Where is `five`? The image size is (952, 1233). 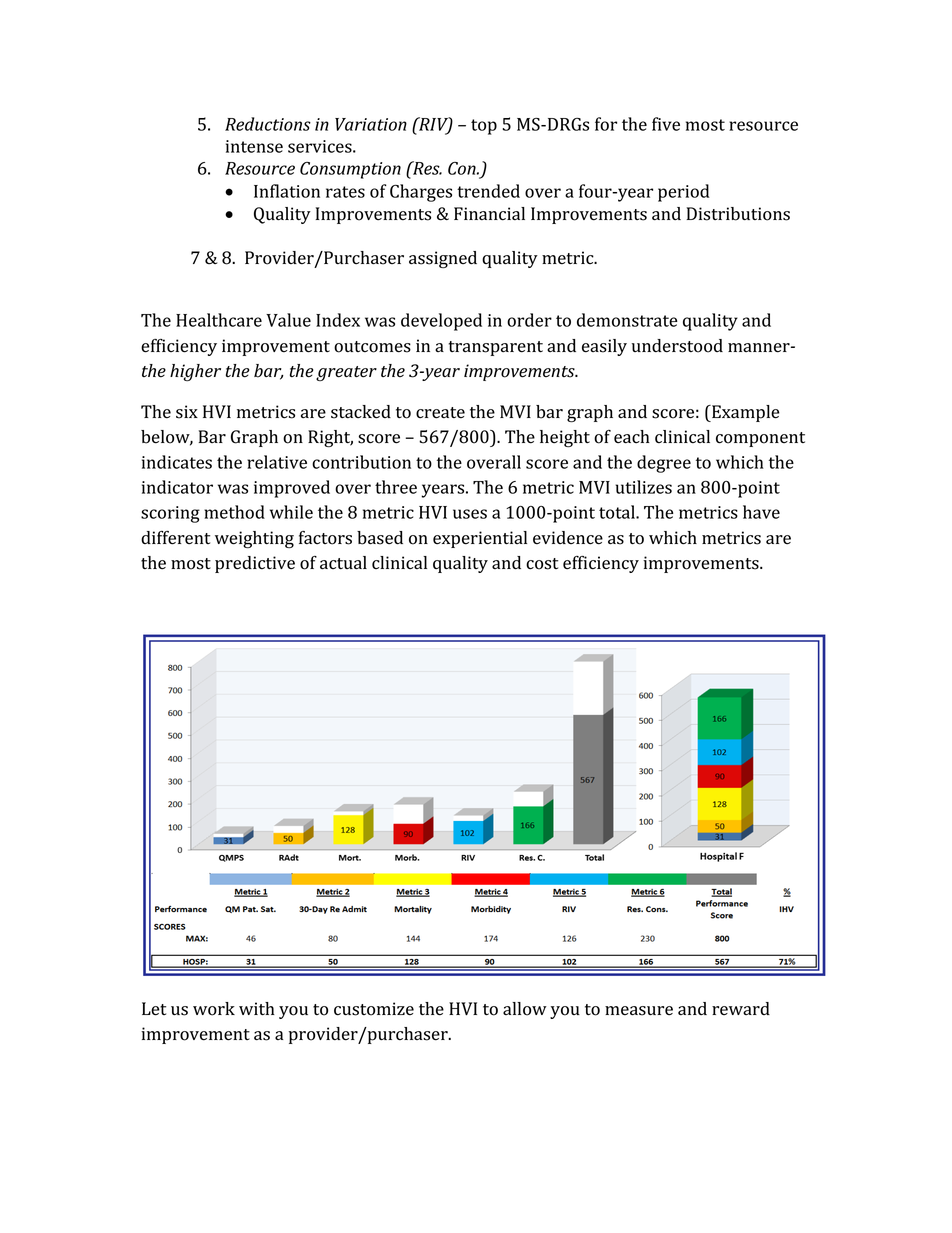 five is located at coordinates (666, 124).
